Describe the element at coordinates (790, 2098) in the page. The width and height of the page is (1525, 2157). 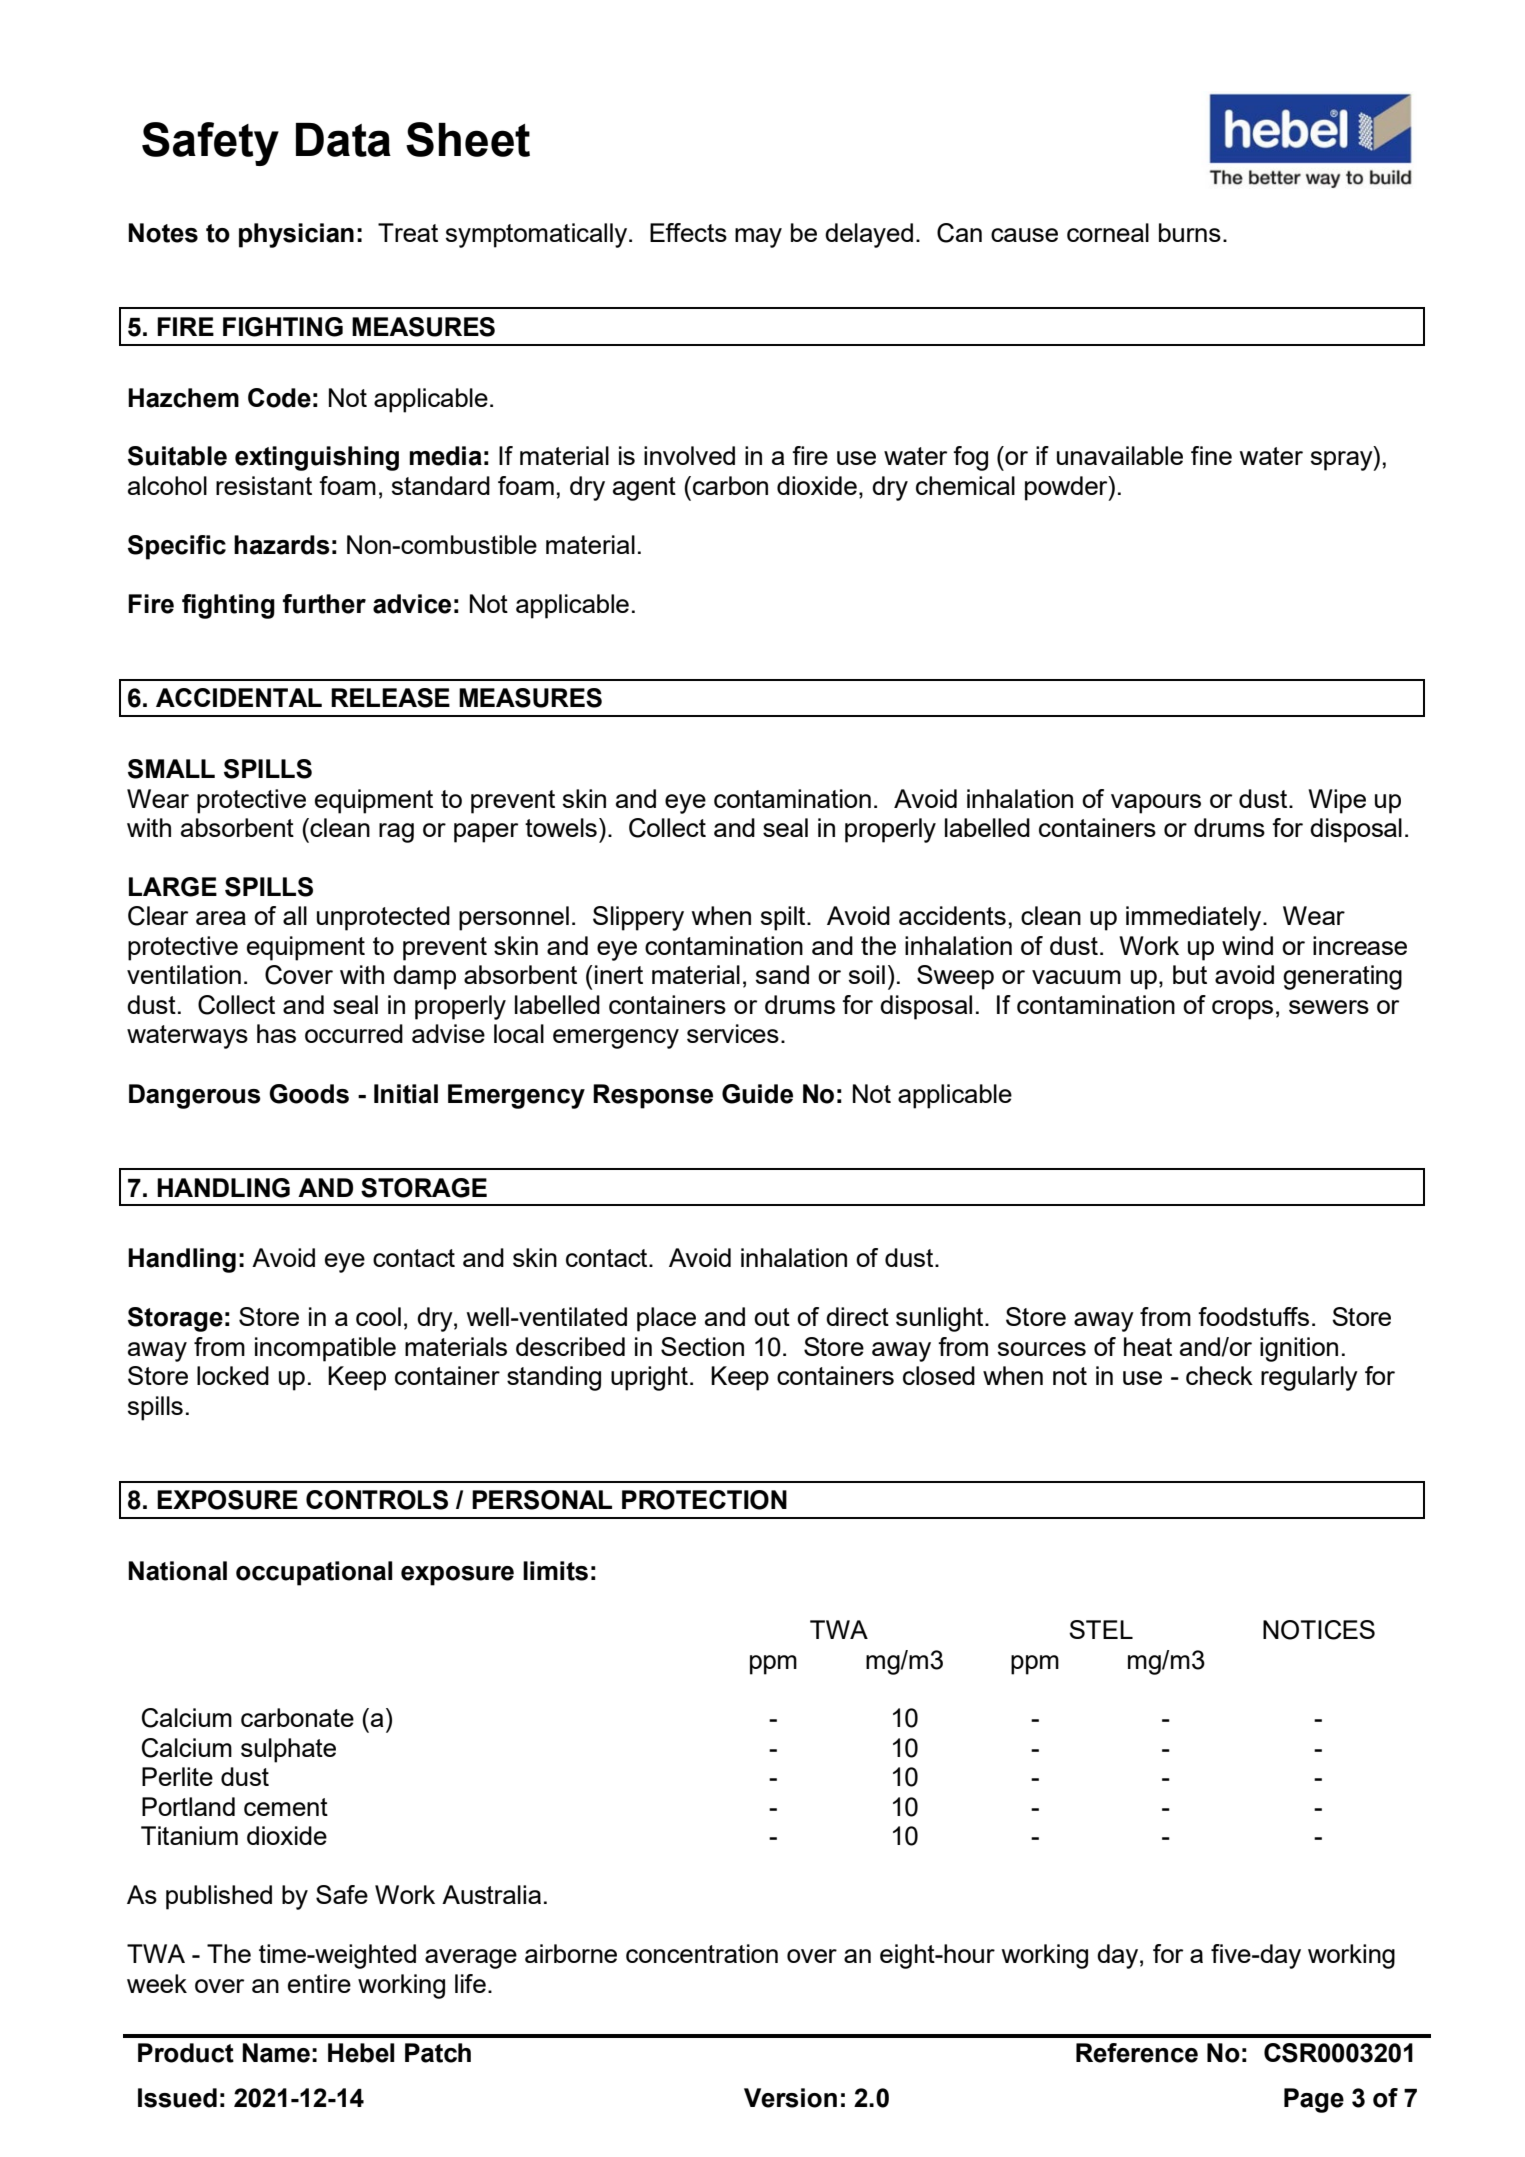
I see `Version` at that location.
